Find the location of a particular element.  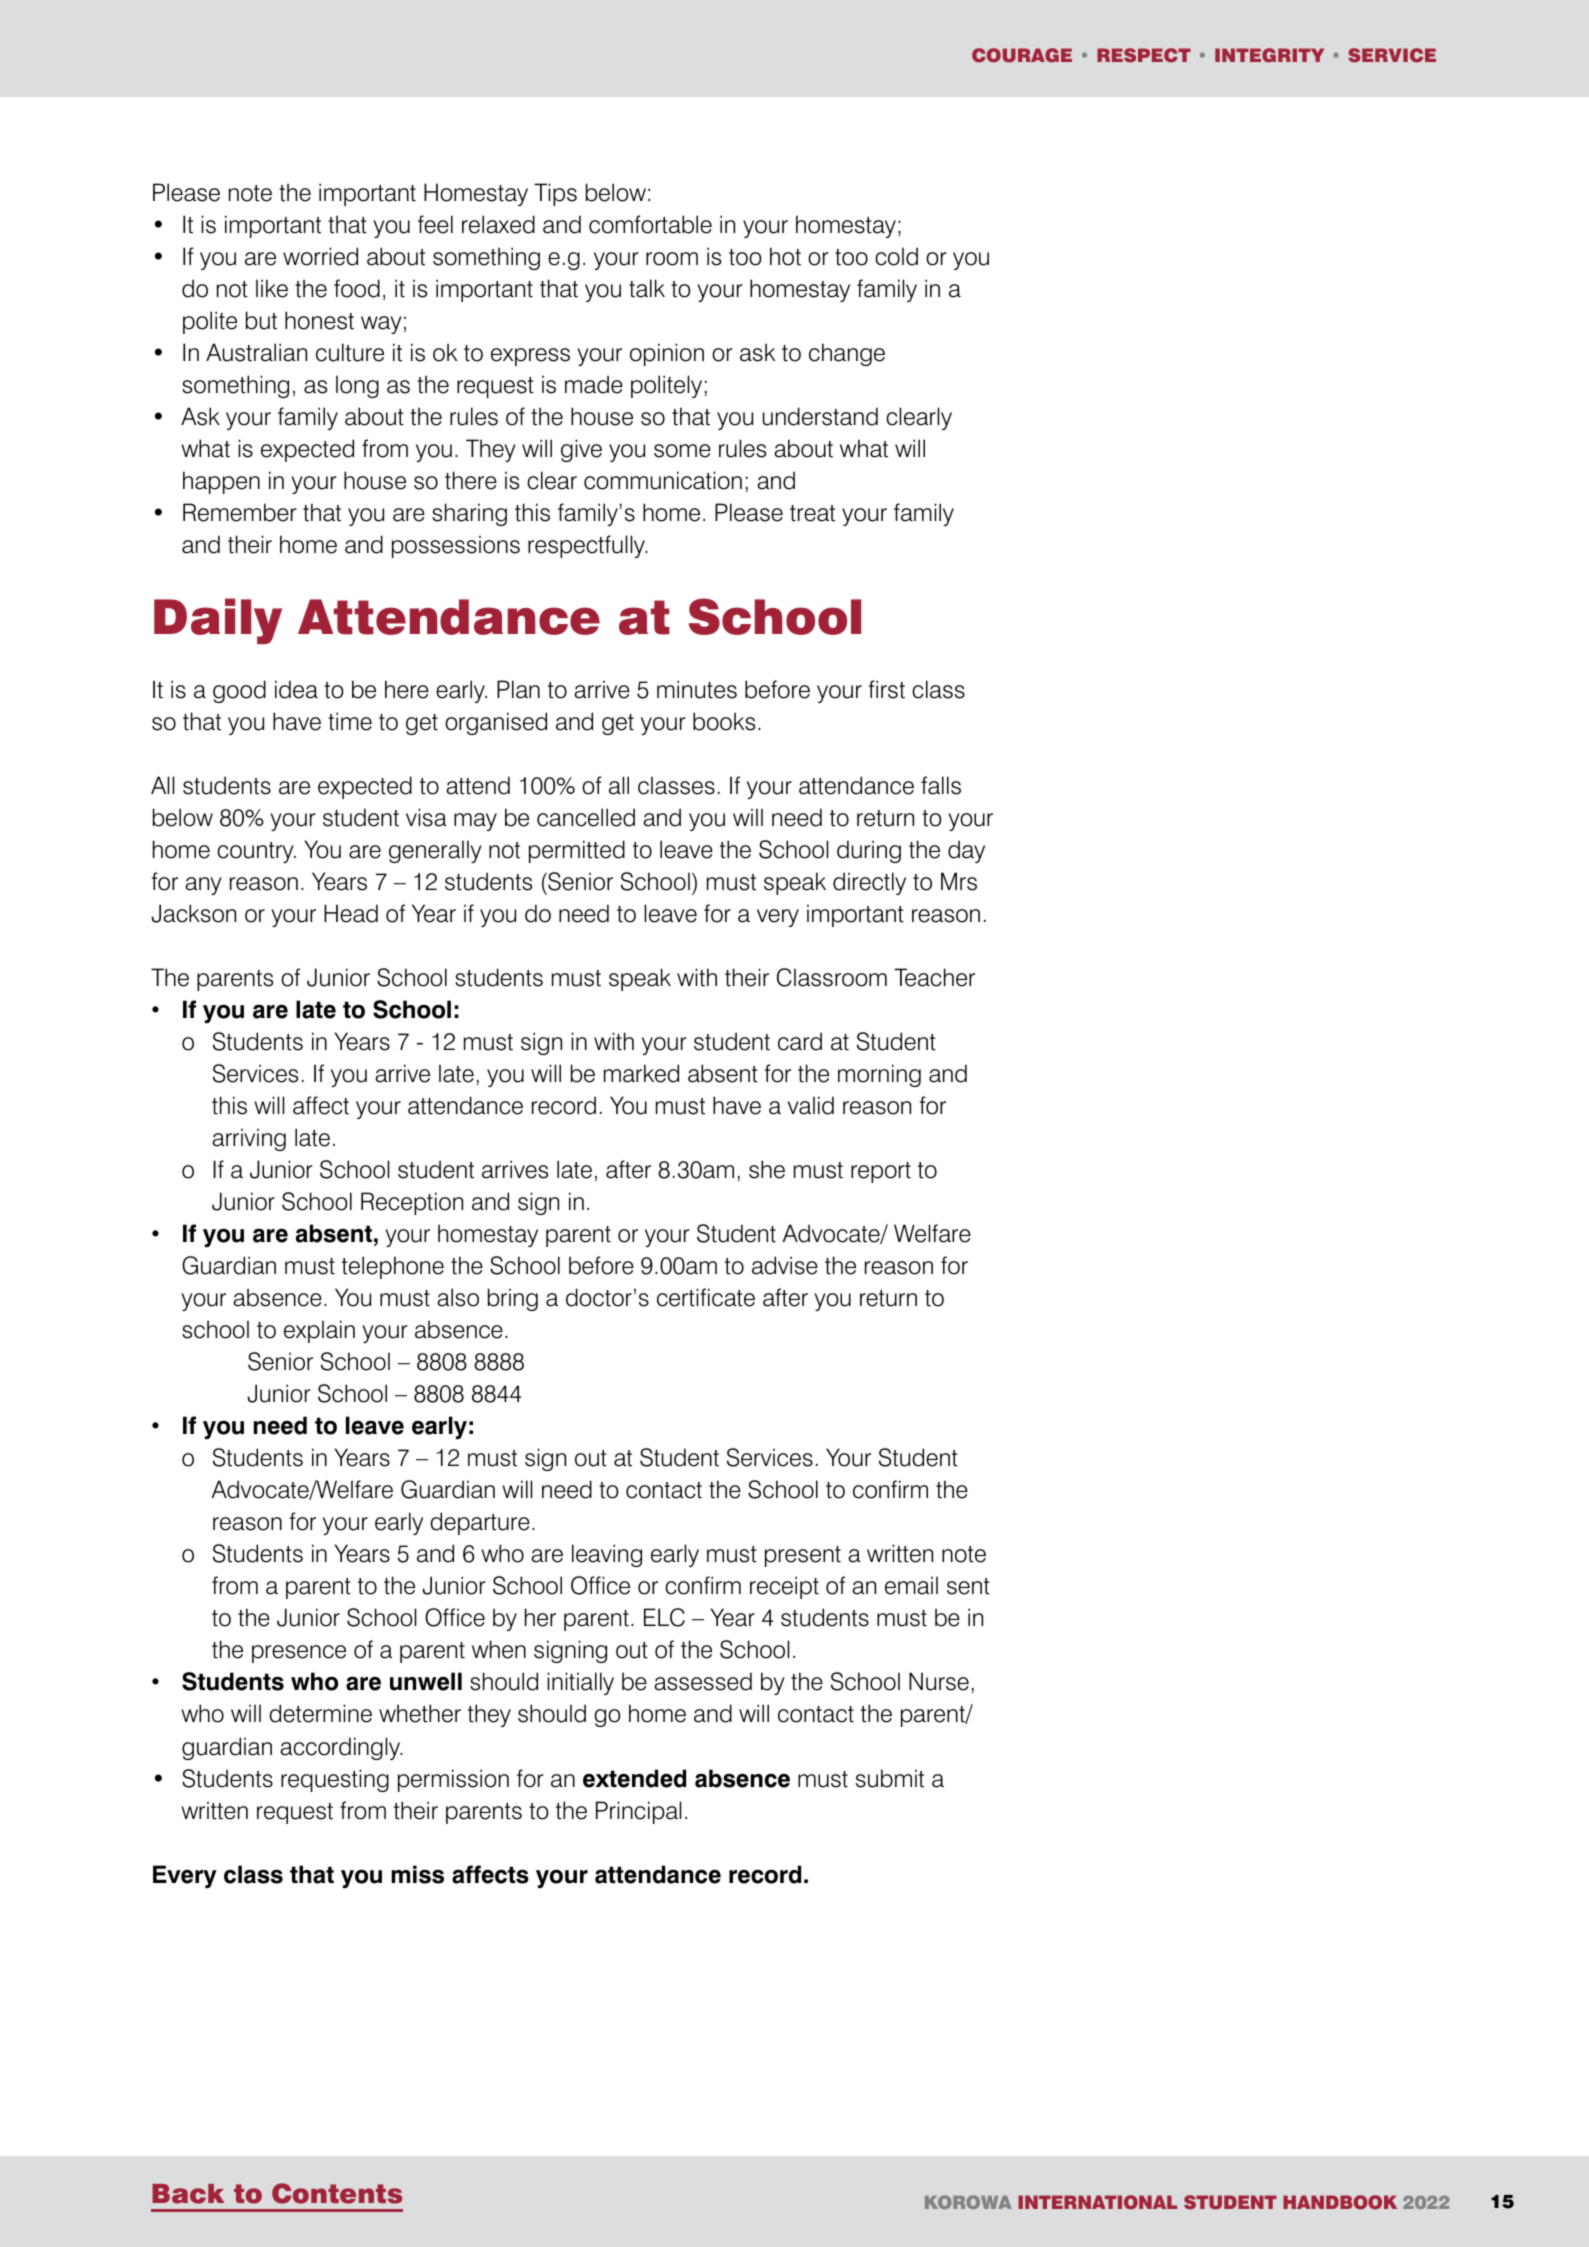

books is located at coordinates (724, 721).
